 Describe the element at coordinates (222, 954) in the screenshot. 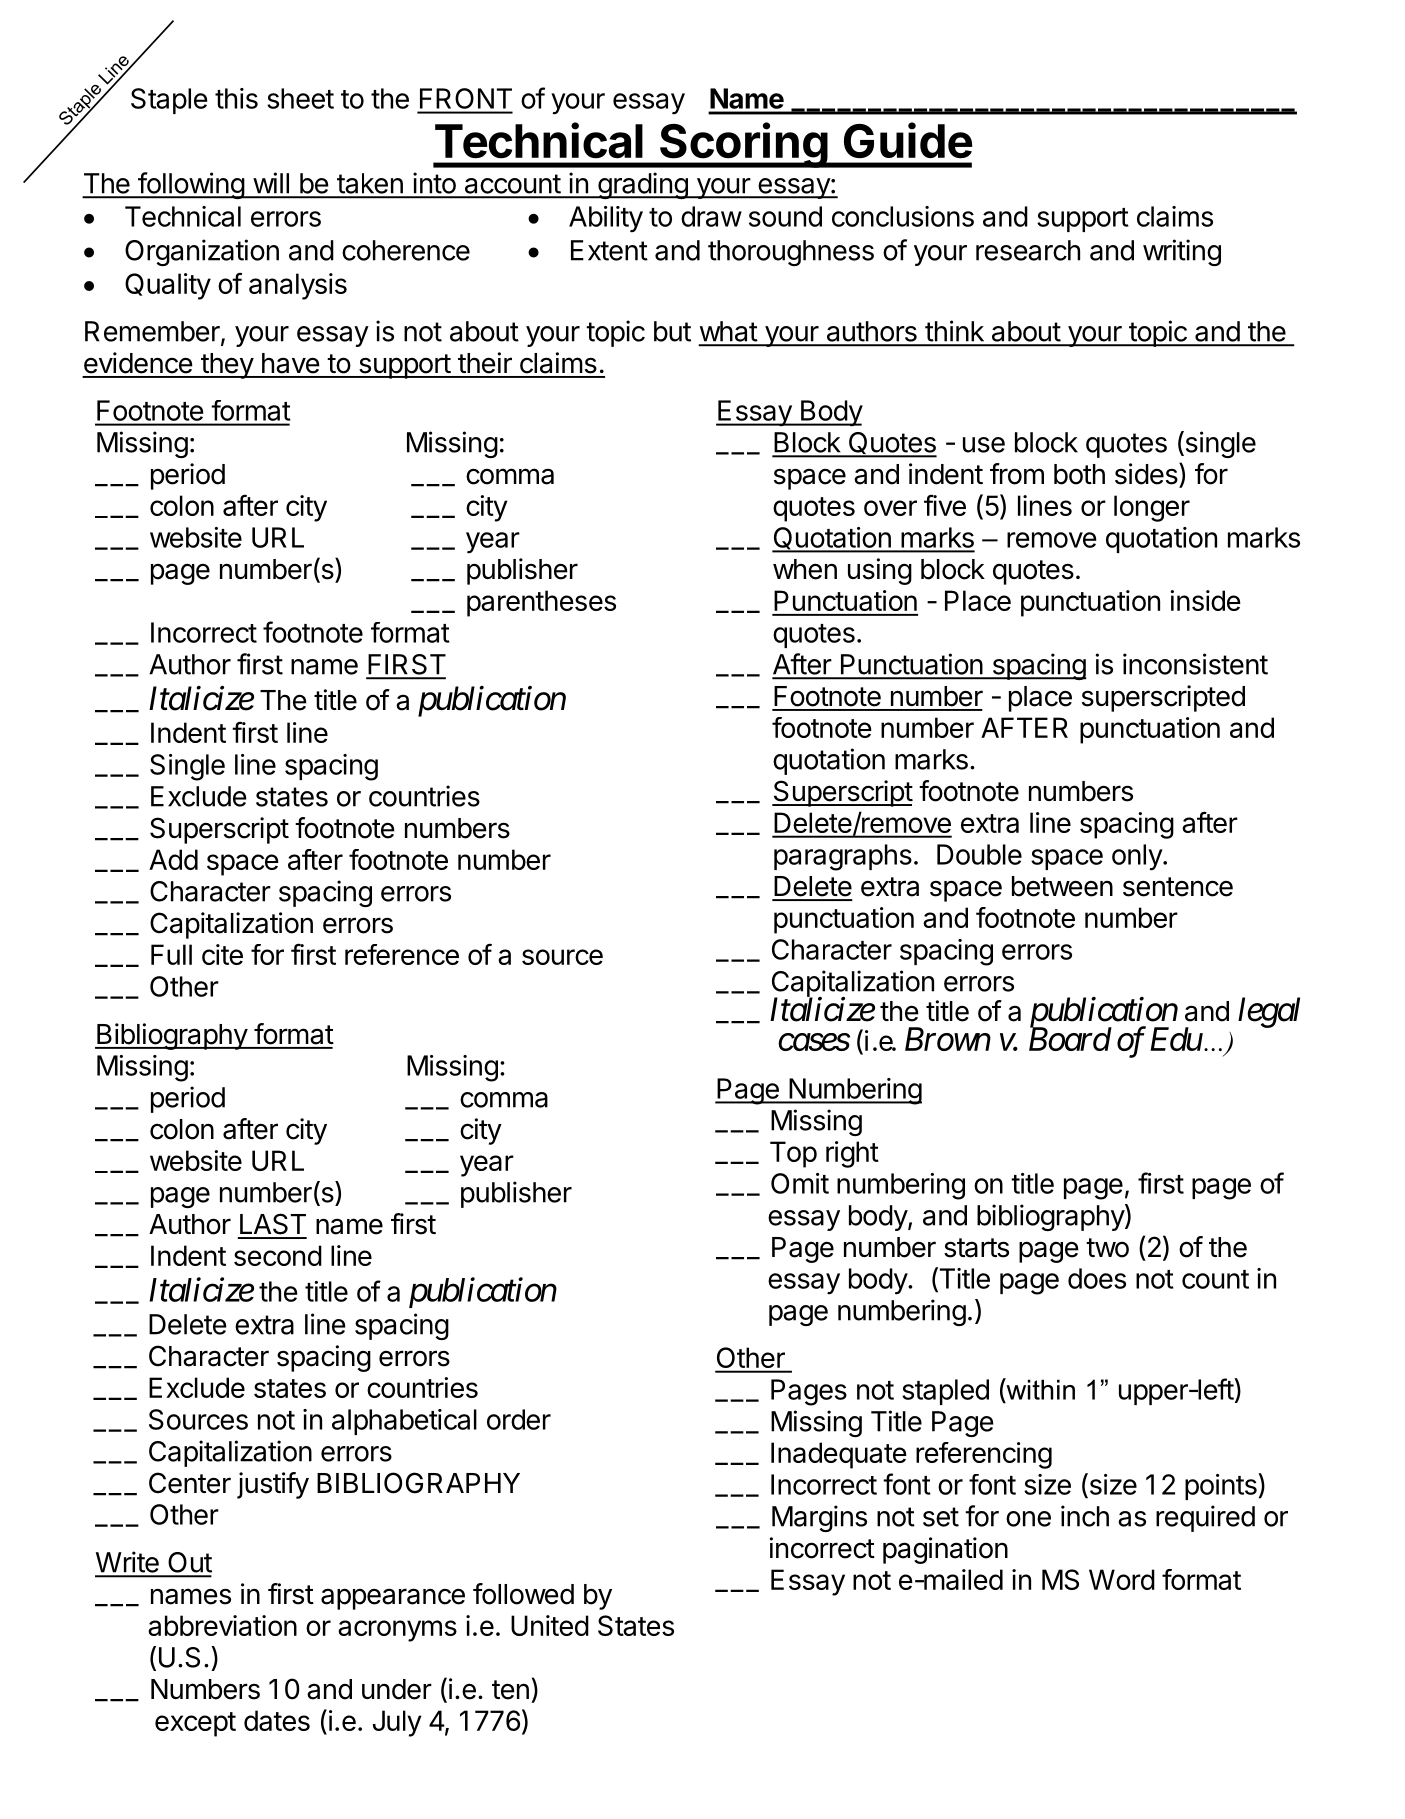

I see `cite` at that location.
